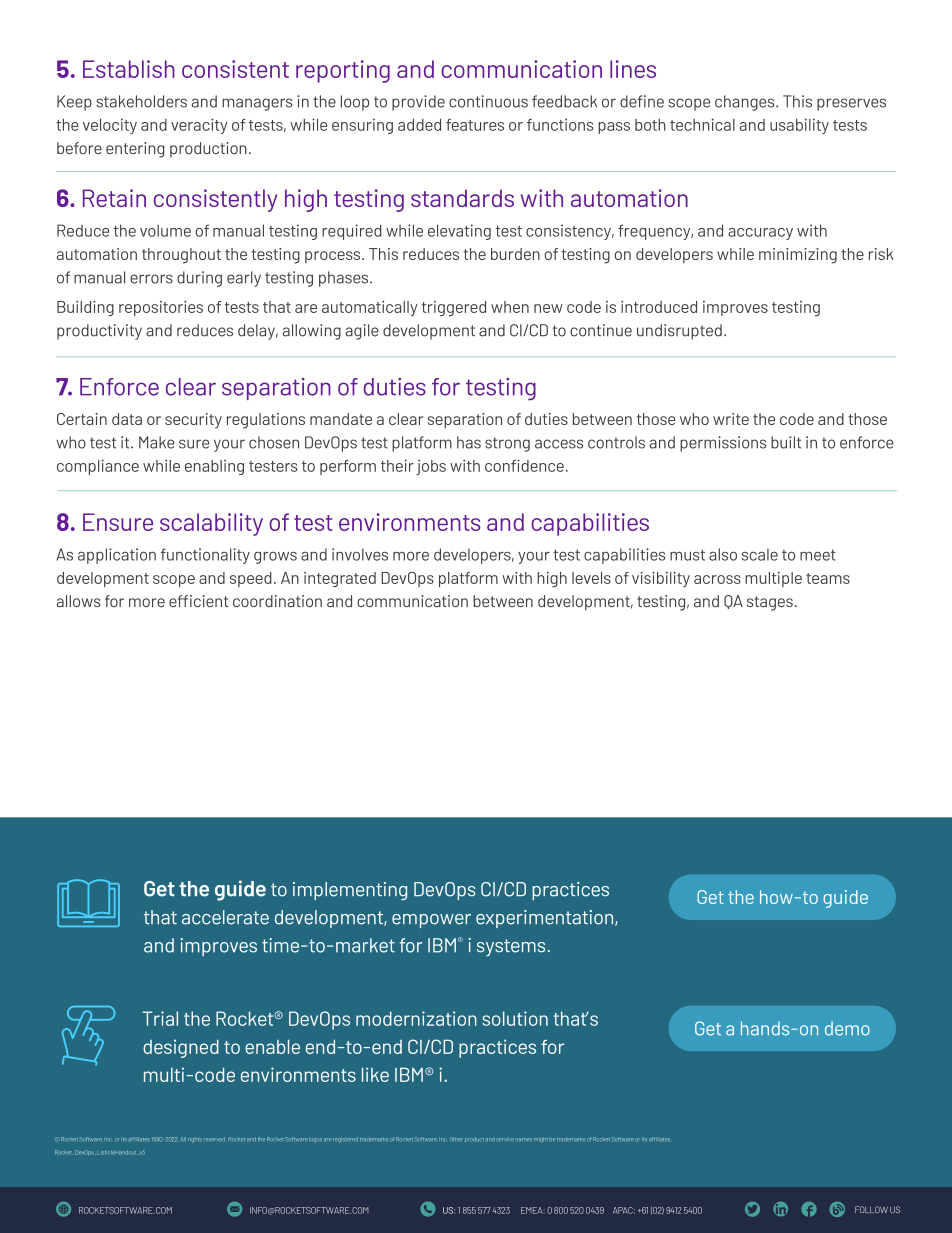 This document has width=952, height=1233. I want to click on stages, so click(770, 603).
